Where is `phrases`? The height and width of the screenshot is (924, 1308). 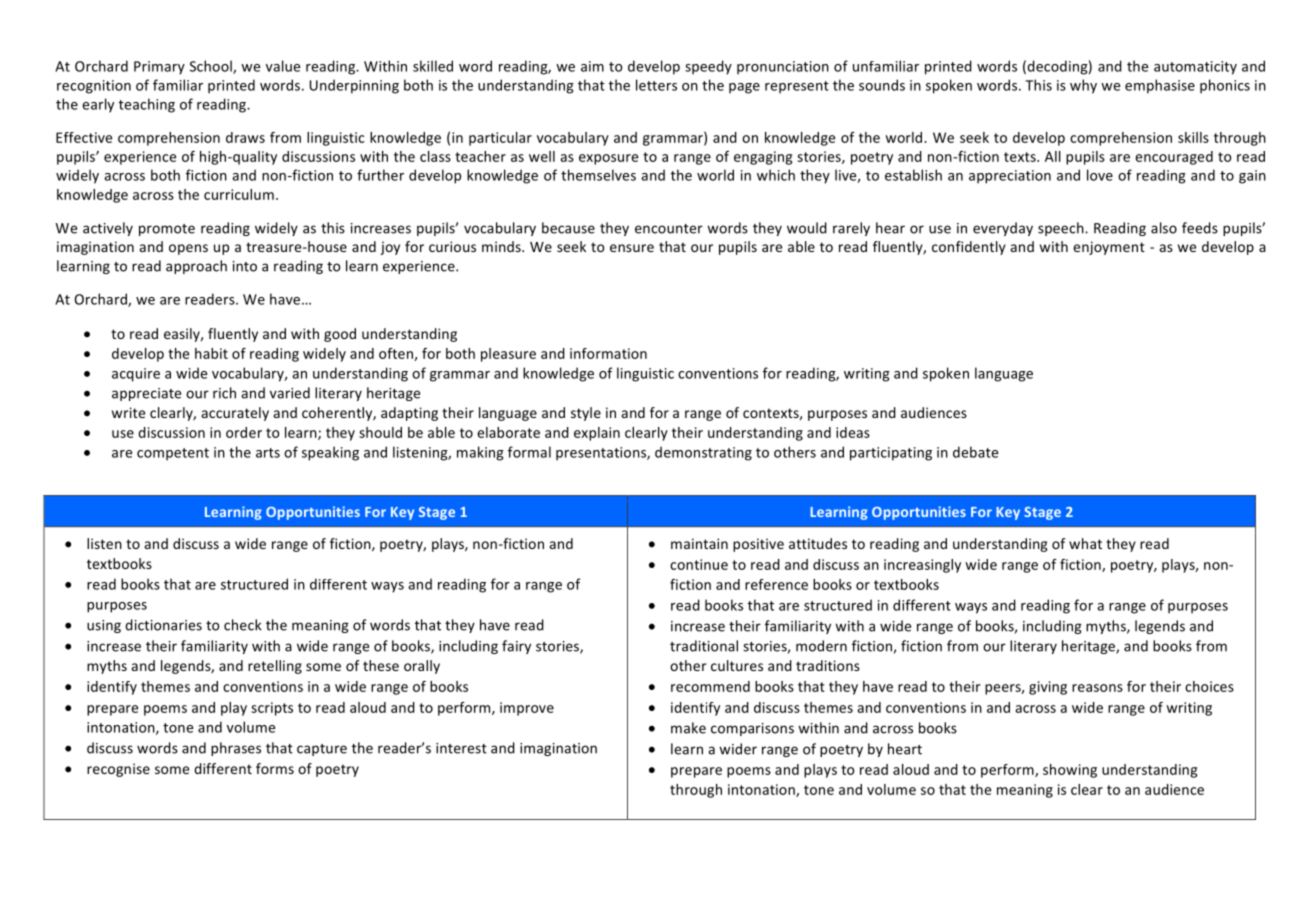 phrases is located at coordinates (236, 749).
